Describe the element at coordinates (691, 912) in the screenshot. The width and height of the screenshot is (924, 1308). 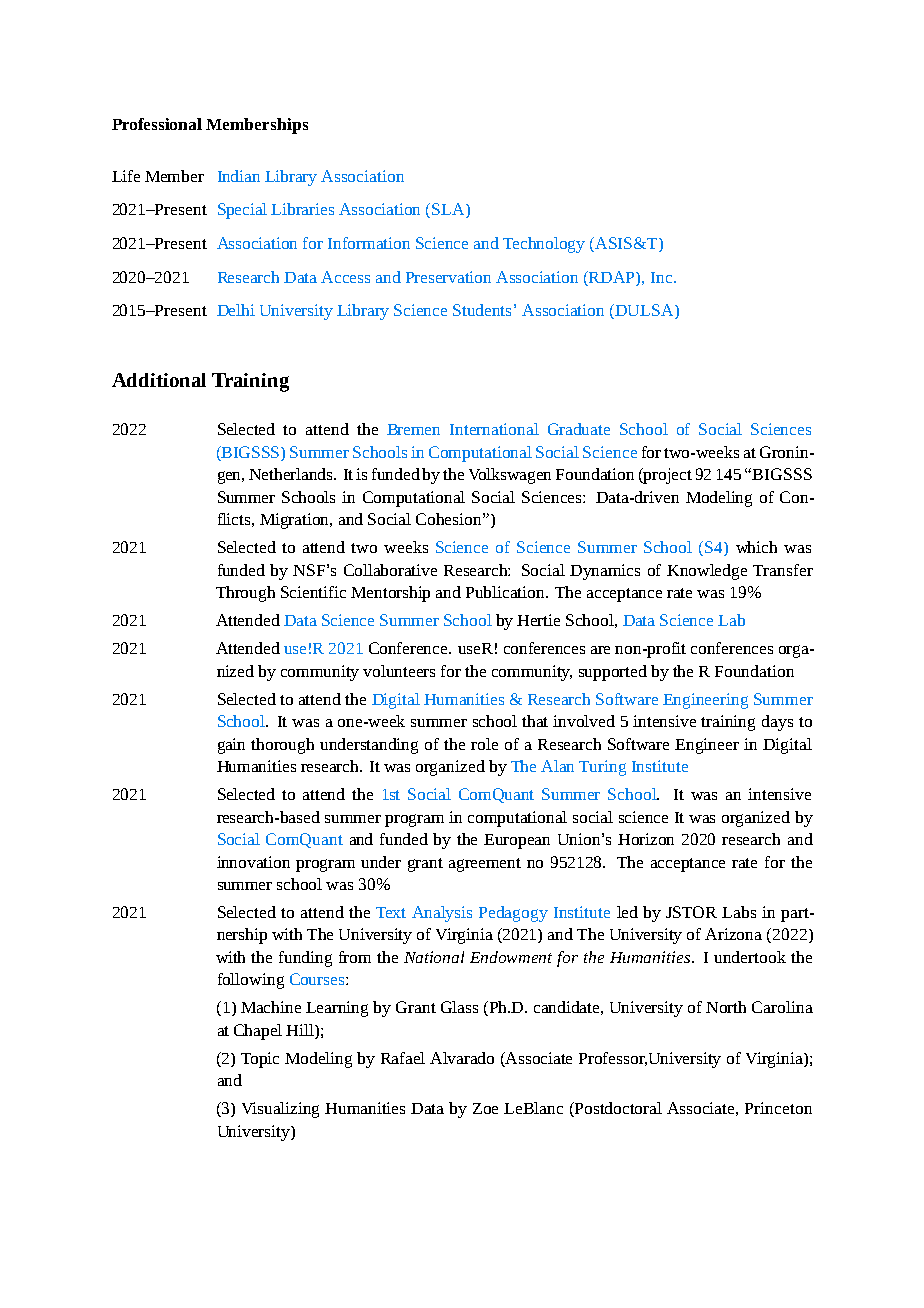
I see `JSTOR` at that location.
